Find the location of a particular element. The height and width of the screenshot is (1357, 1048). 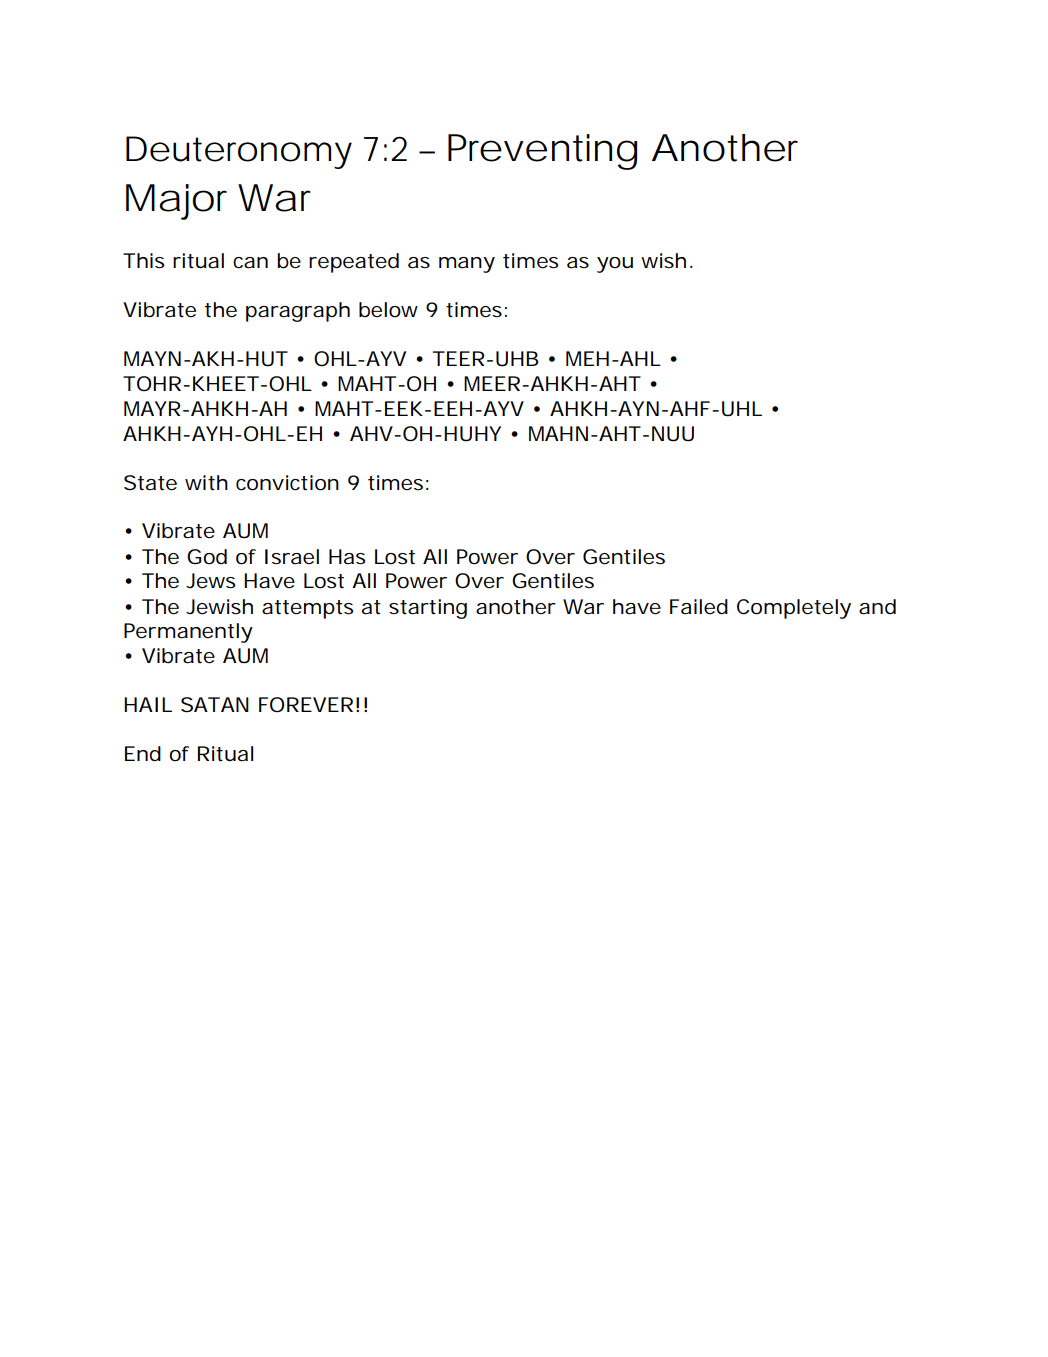

God is located at coordinates (207, 557).
